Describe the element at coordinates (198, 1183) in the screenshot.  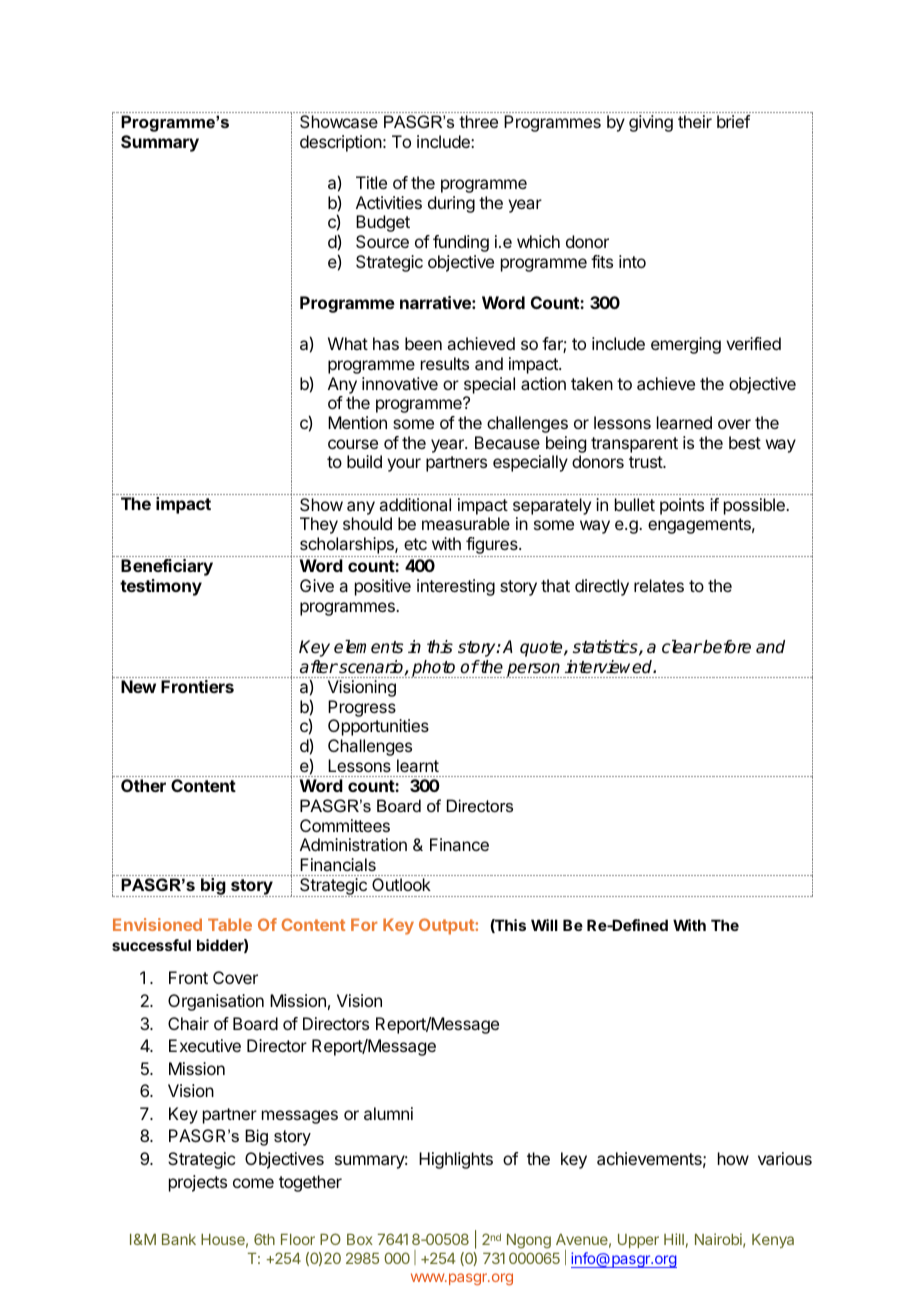
I see `projects` at that location.
